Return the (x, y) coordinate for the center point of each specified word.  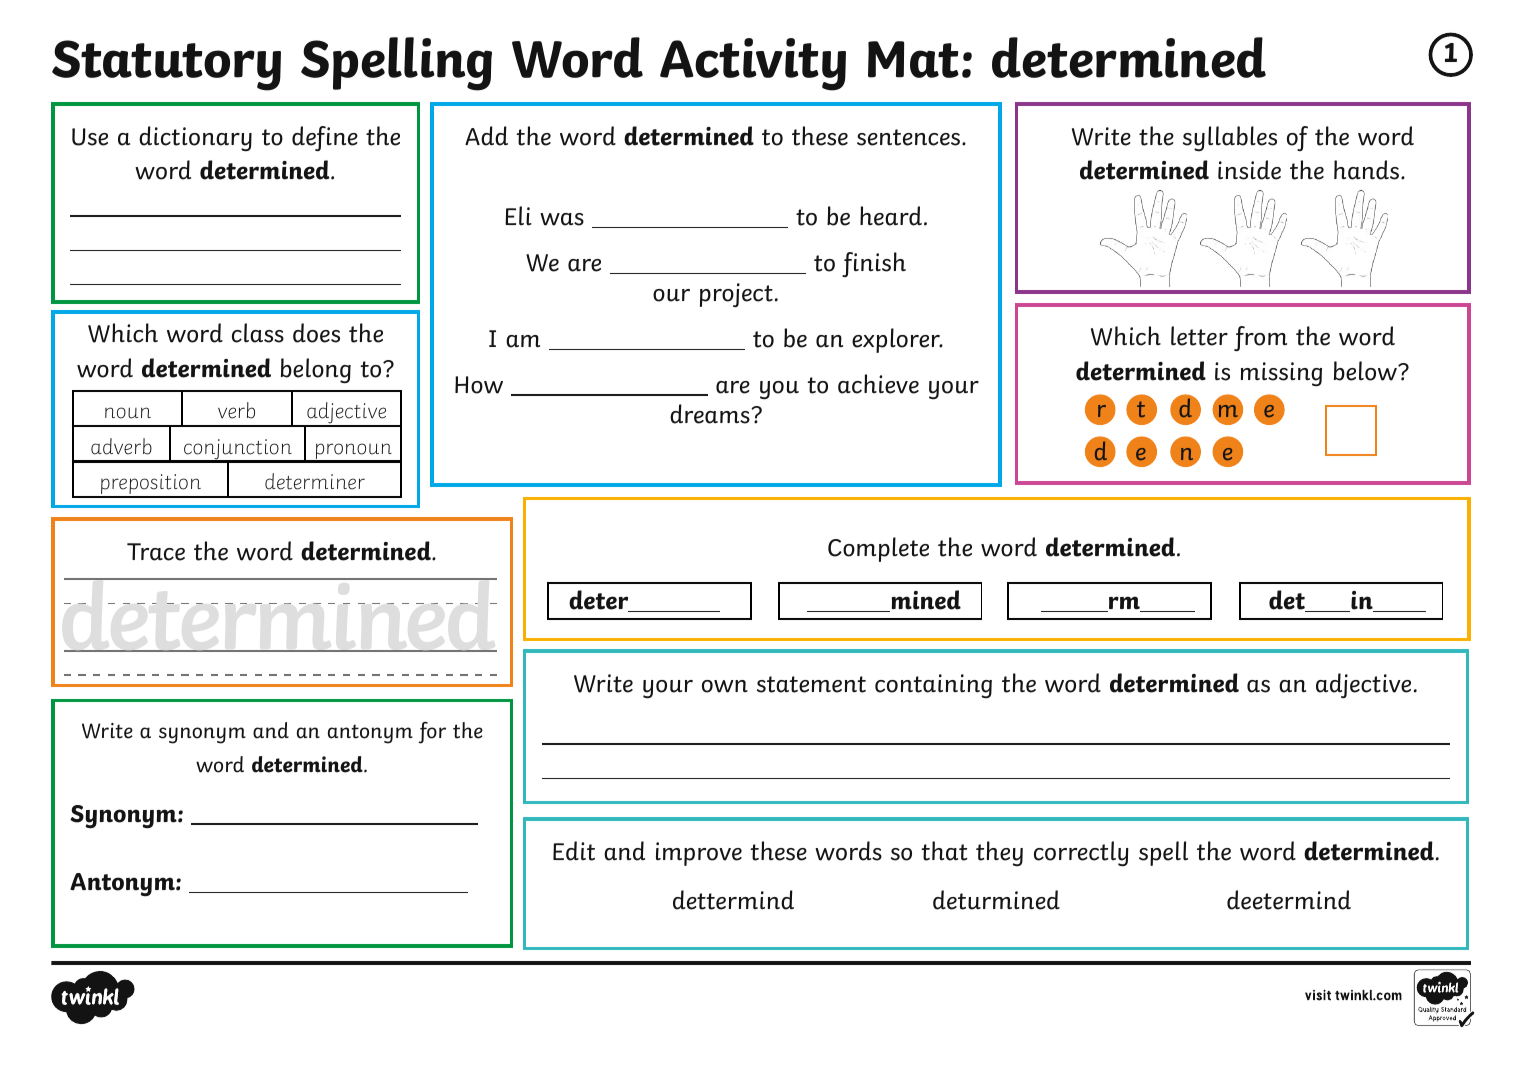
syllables (1230, 139)
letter (1199, 336)
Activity (753, 64)
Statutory (166, 65)
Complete (878, 549)
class (258, 333)
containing (933, 686)
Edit (574, 851)
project (736, 295)
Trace (156, 552)
